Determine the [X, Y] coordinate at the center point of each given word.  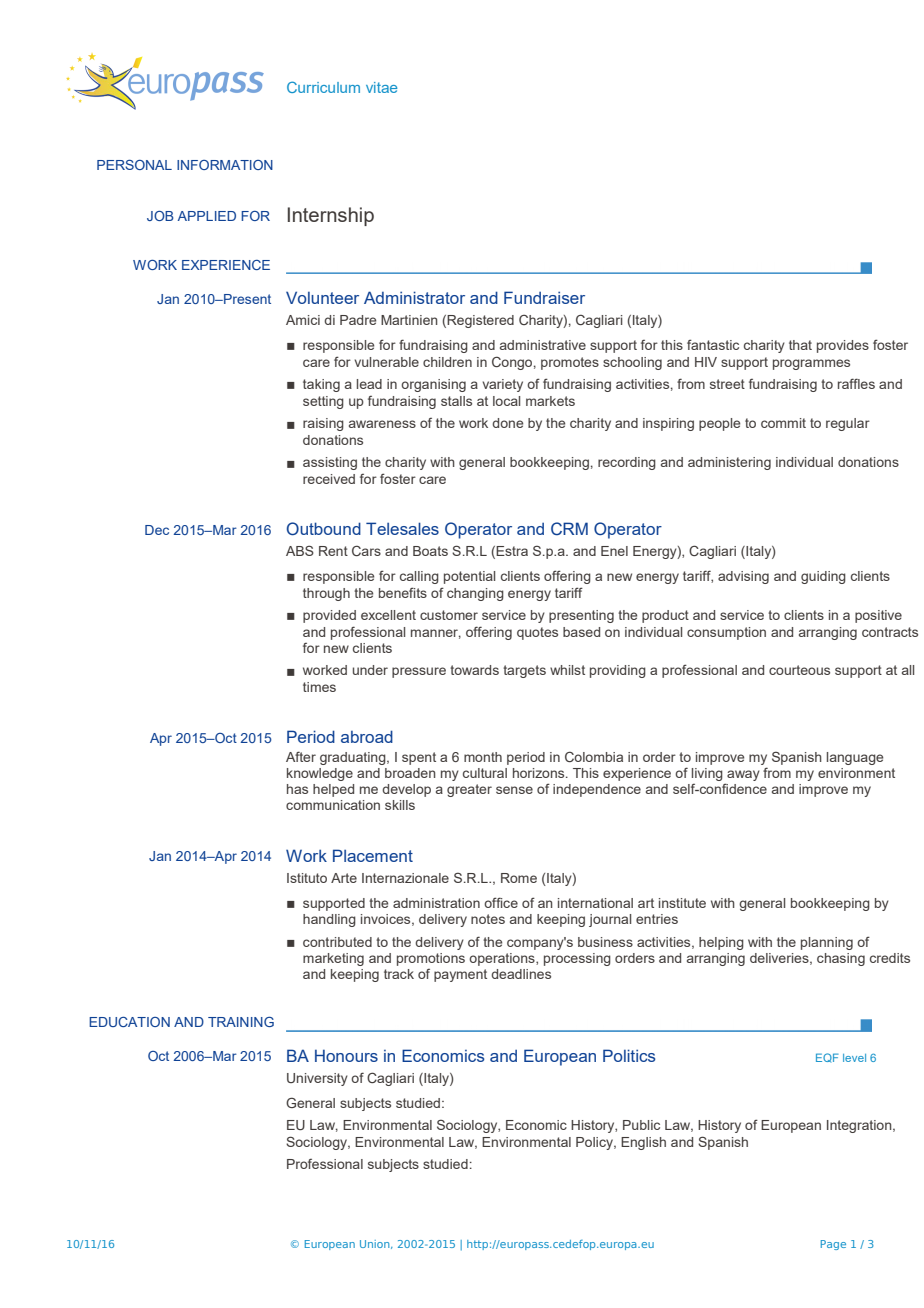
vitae [381, 87]
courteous [799, 670]
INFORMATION [225, 165]
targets [524, 671]
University [317, 1079]
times [319, 687]
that [800, 345]
